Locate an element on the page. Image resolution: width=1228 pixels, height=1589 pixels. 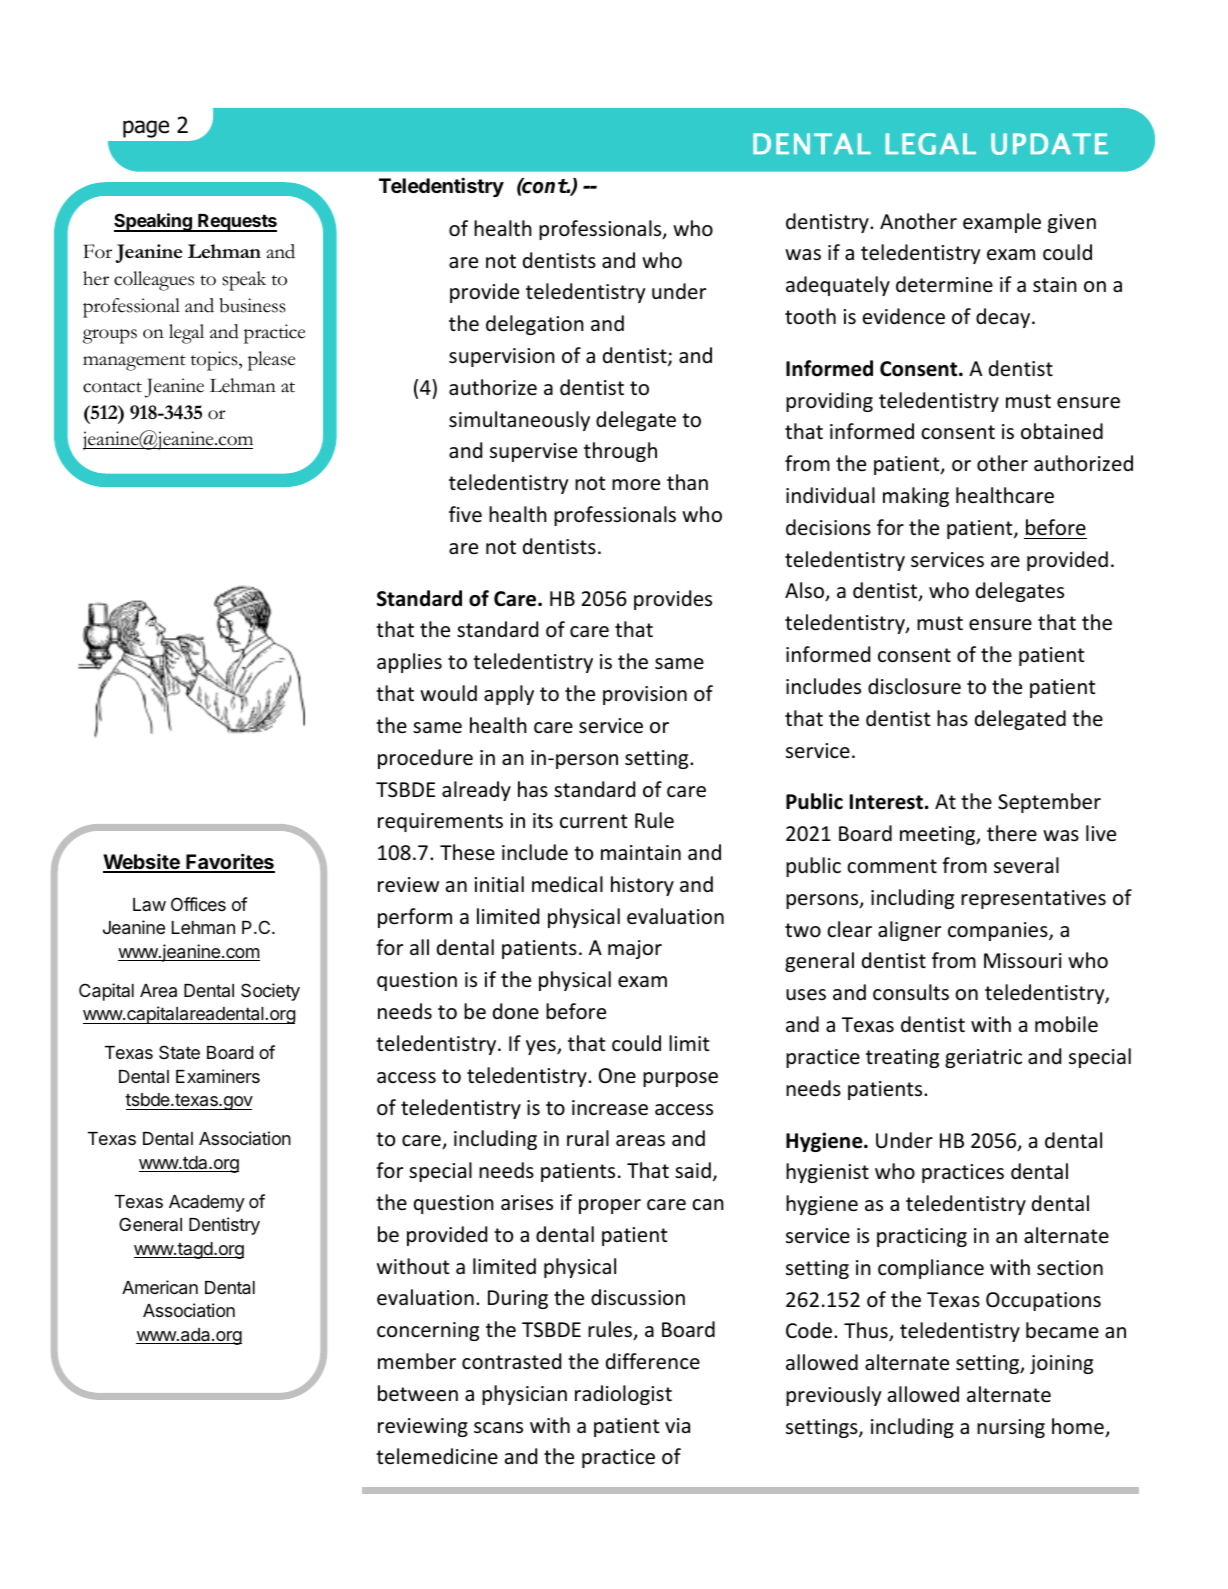
delegation is located at coordinates (535, 325).
